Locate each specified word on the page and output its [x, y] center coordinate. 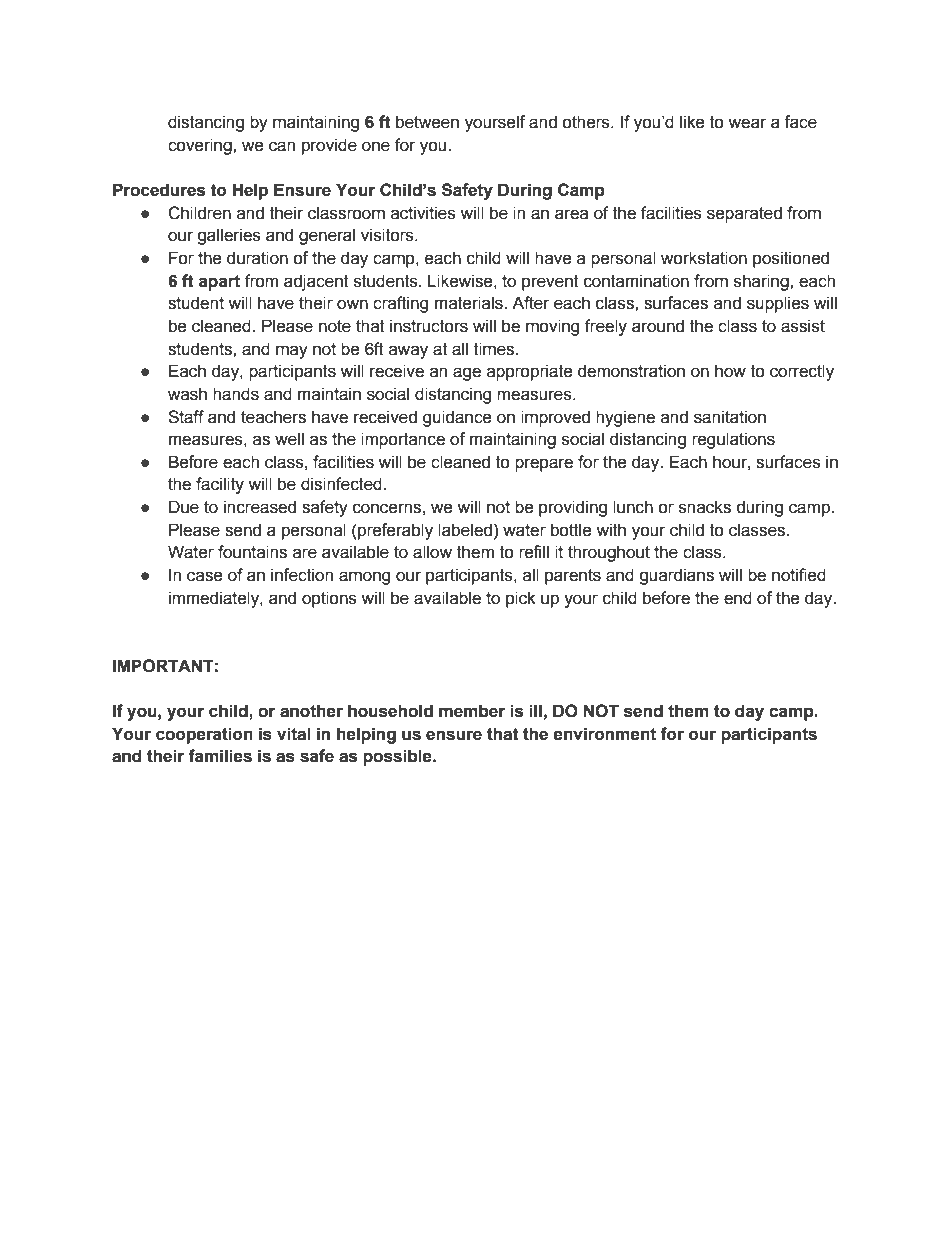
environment [604, 734]
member [472, 711]
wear [747, 123]
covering [201, 146]
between [427, 122]
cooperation [204, 735]
